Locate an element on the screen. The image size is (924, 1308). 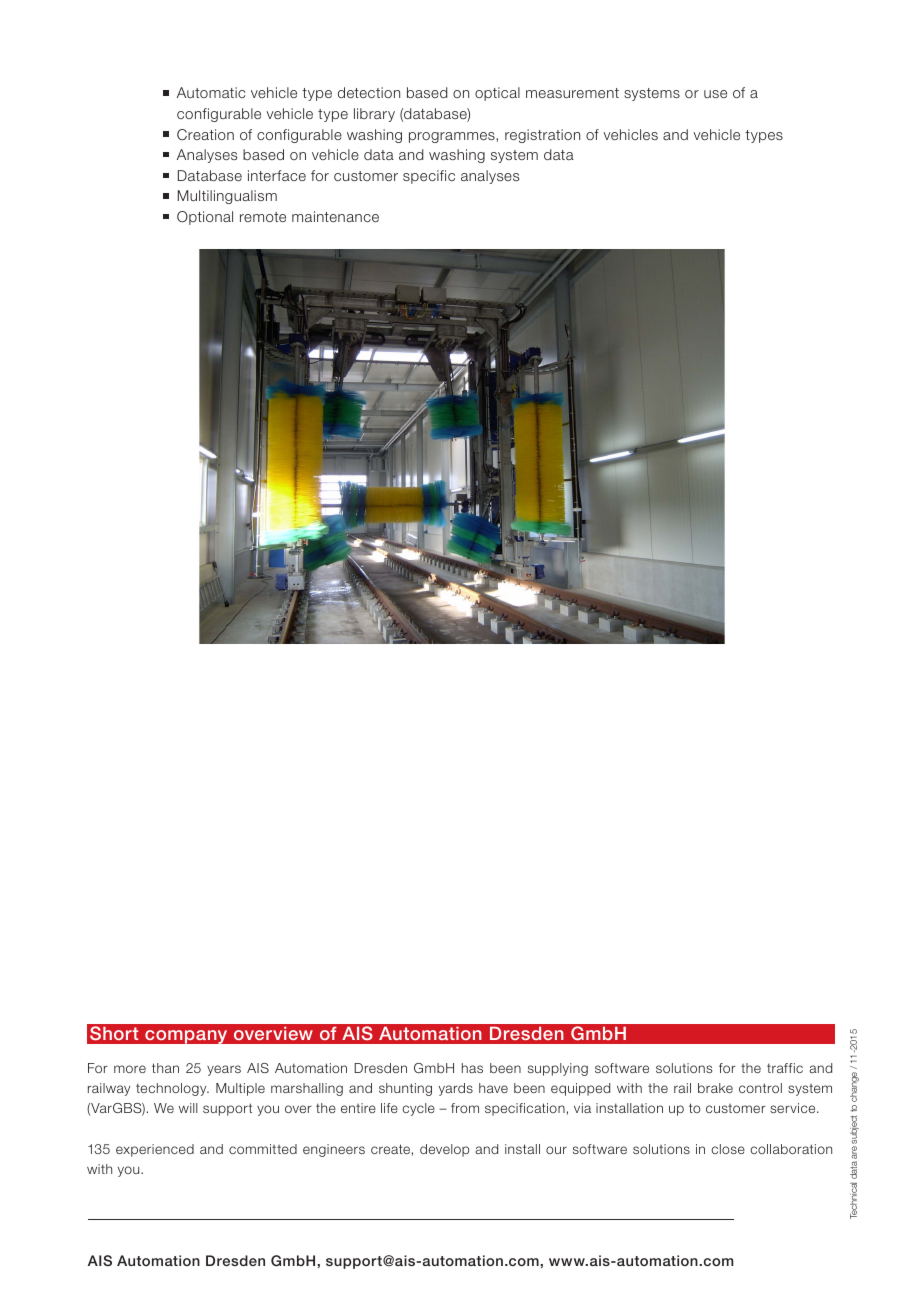
maintenance is located at coordinates (335, 216).
